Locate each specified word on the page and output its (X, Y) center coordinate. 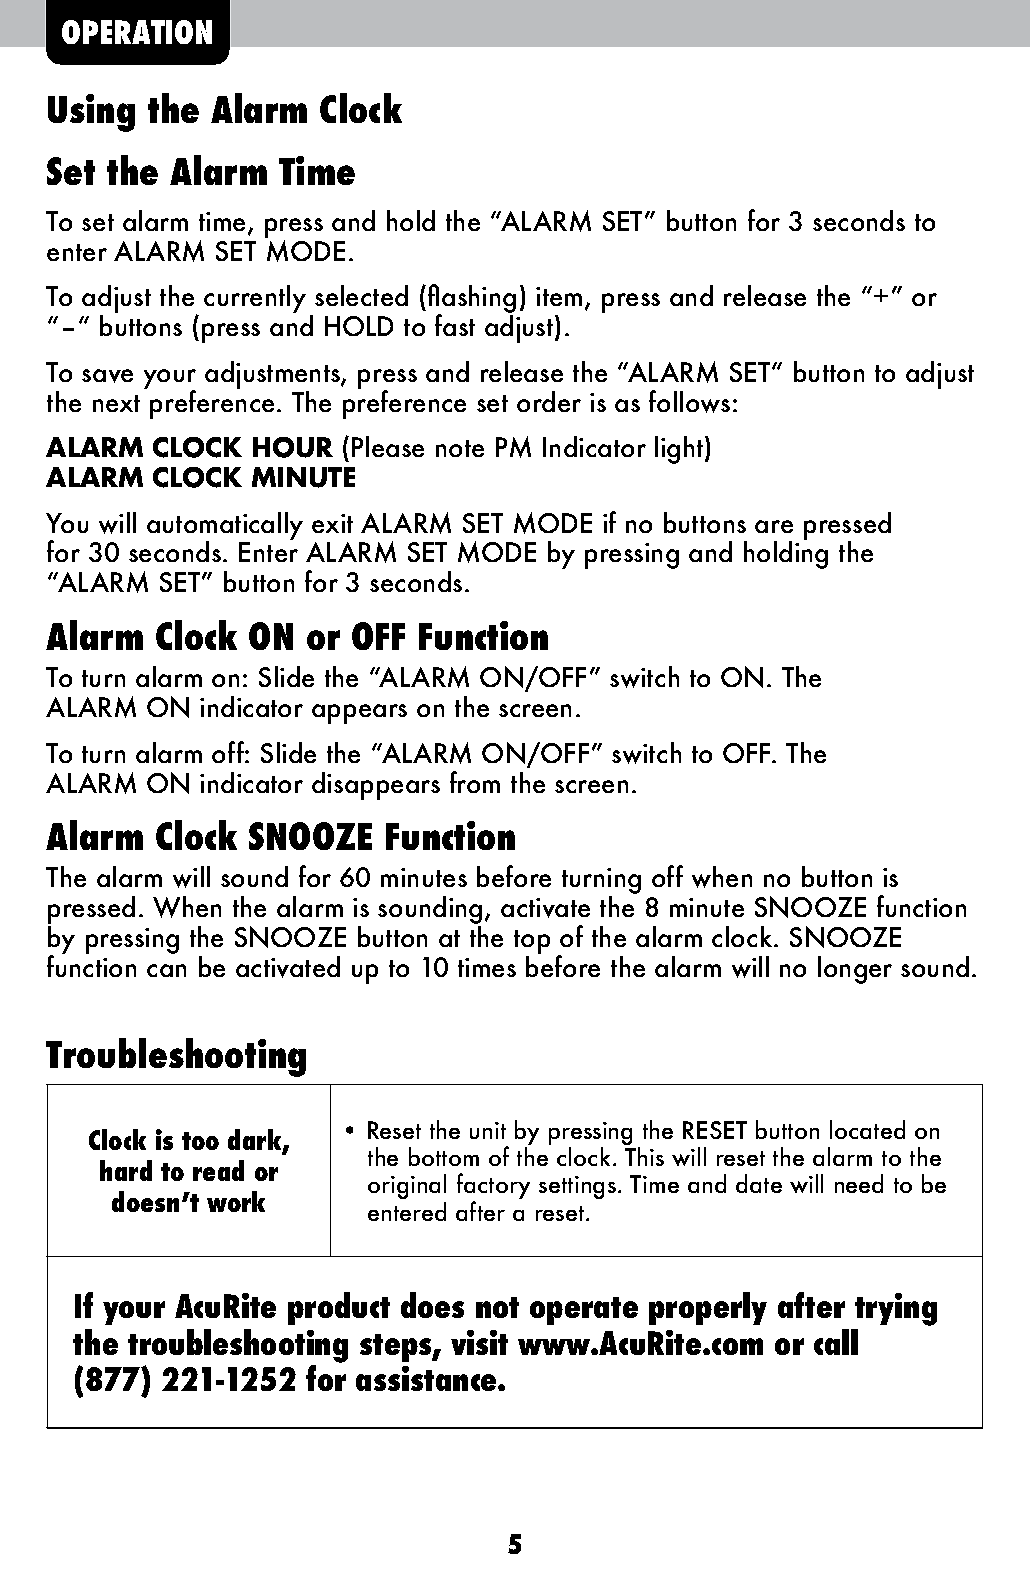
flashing (472, 300)
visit (479, 1342)
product (339, 1308)
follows (689, 401)
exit (332, 523)
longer (855, 970)
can (166, 970)
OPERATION (137, 32)
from (475, 782)
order (549, 401)
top (532, 943)
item (559, 296)
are (774, 526)
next (116, 403)
